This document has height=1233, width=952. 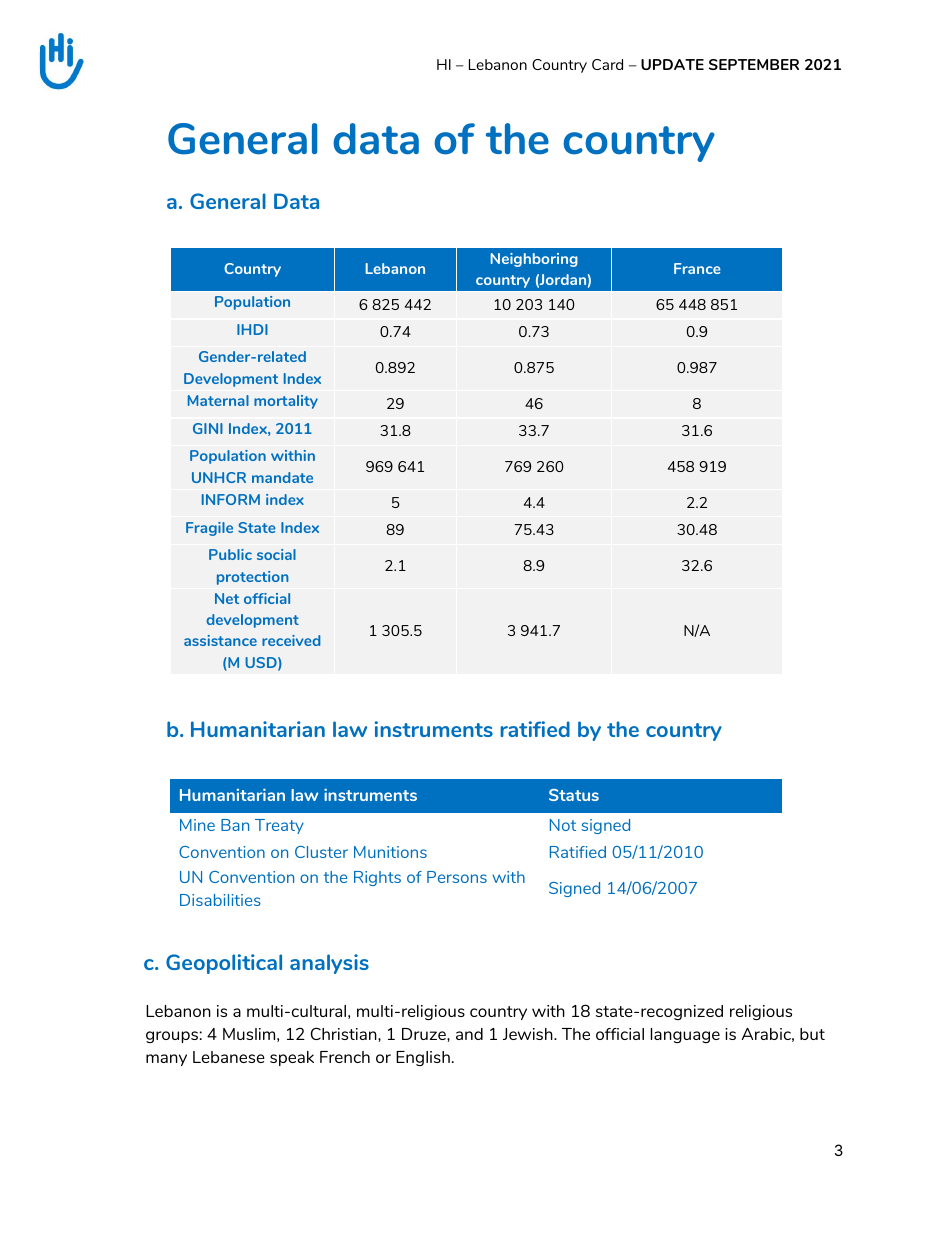 I want to click on Card, so click(x=607, y=64).
